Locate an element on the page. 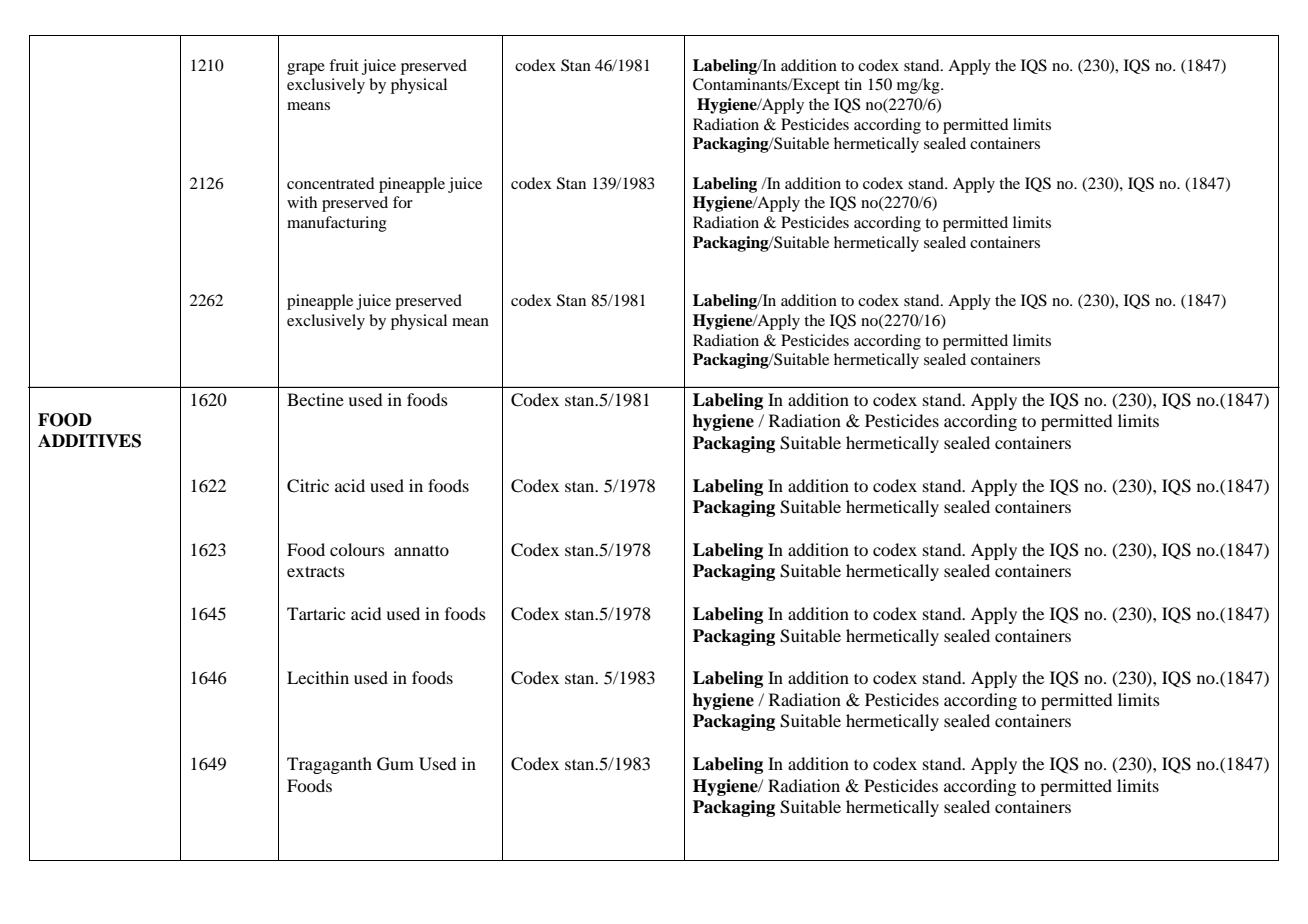  ADDITIVES is located at coordinates (89, 441).
